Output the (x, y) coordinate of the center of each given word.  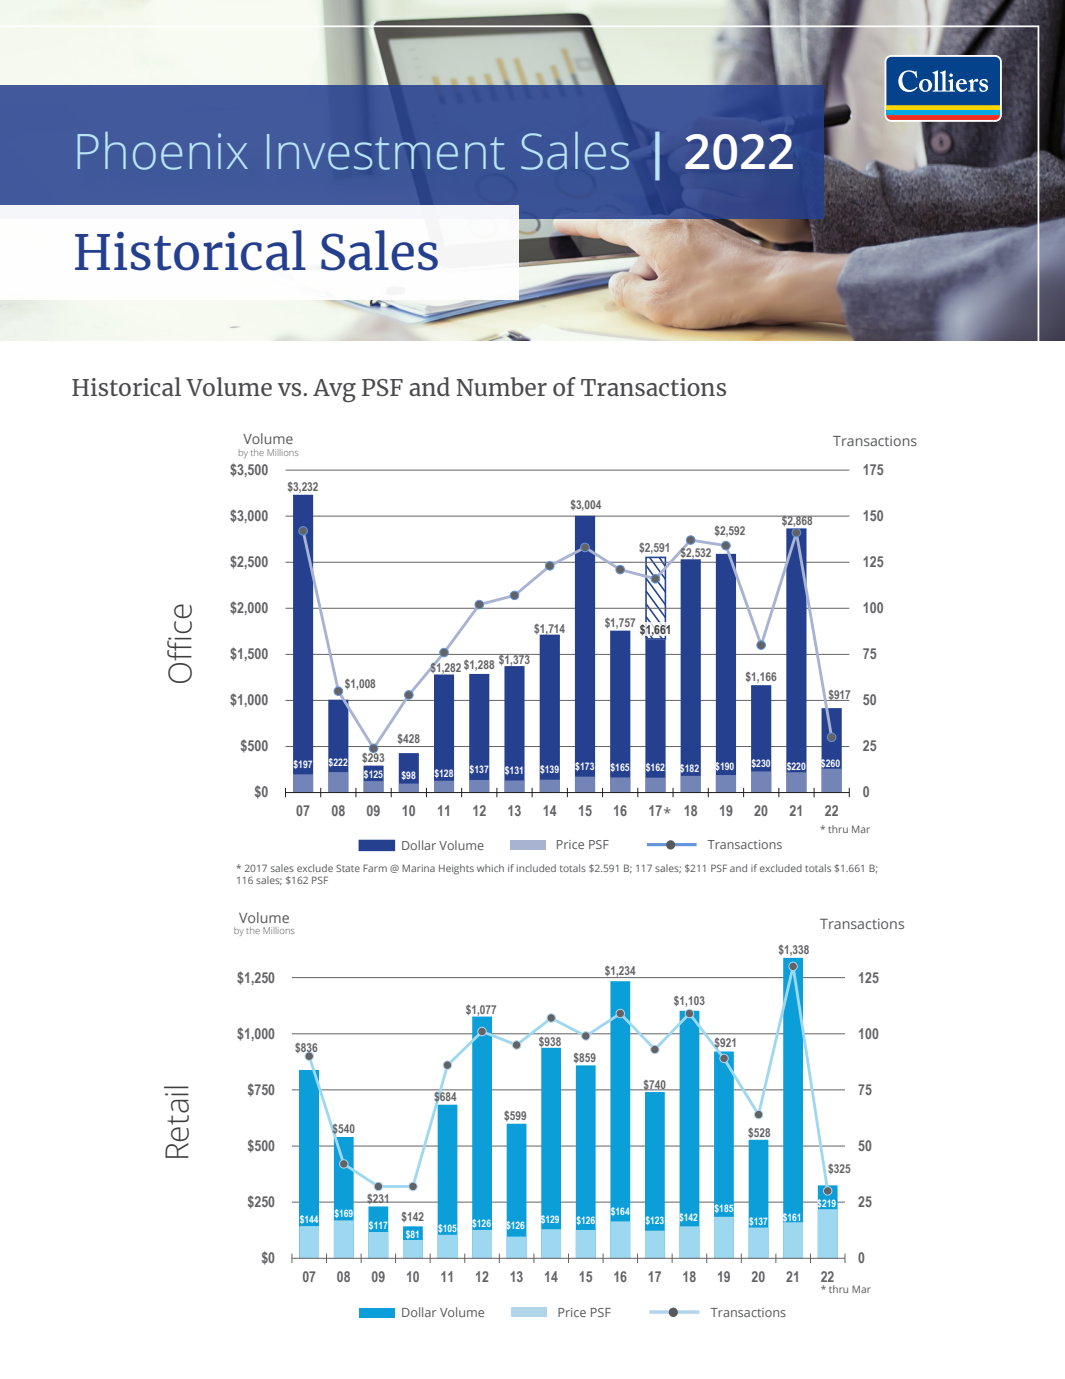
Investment (386, 152)
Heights (456, 869)
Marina (418, 868)
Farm (375, 868)
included (536, 868)
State (348, 868)
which (490, 868)
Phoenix (162, 151)
